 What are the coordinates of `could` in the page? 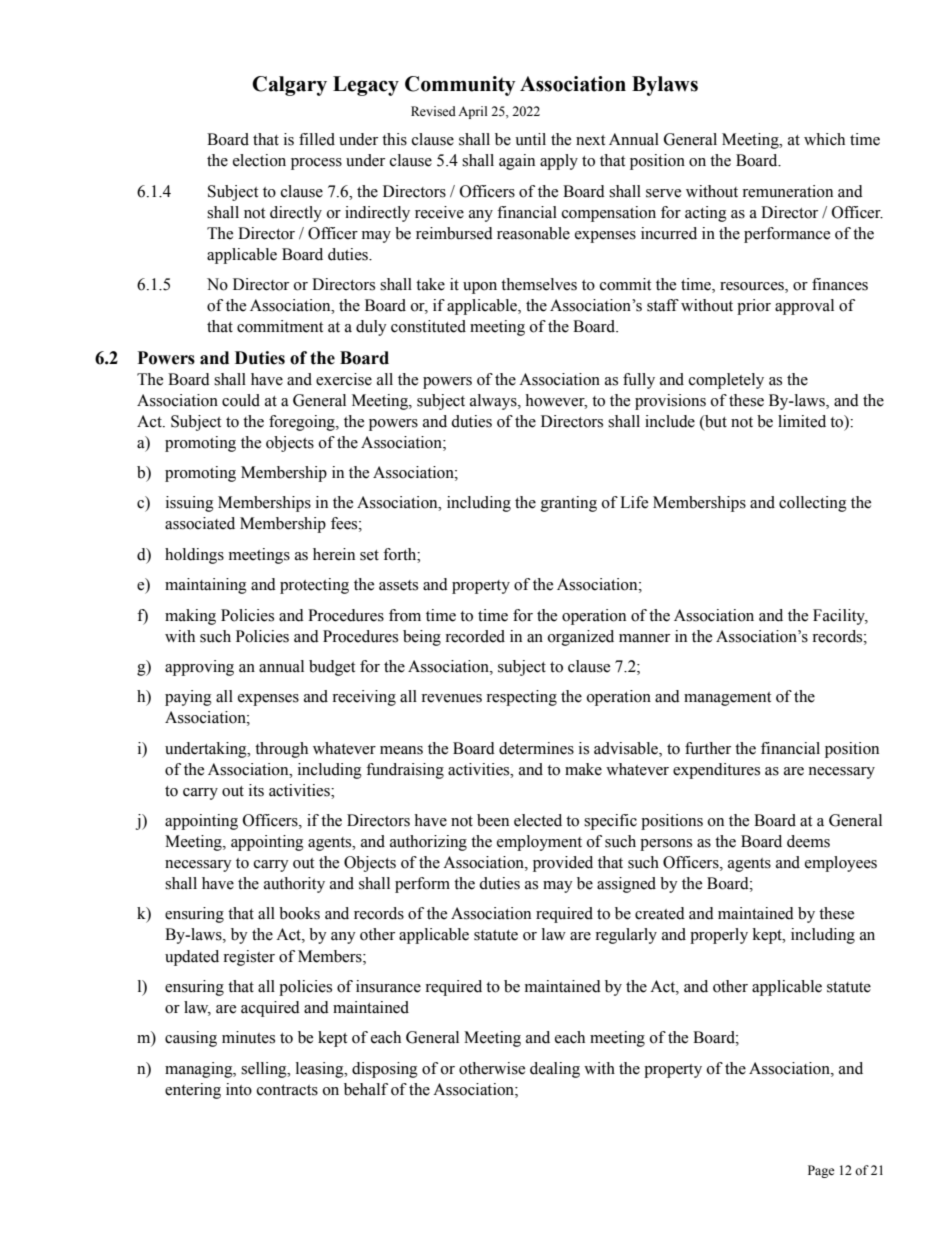 It's located at (241, 400).
